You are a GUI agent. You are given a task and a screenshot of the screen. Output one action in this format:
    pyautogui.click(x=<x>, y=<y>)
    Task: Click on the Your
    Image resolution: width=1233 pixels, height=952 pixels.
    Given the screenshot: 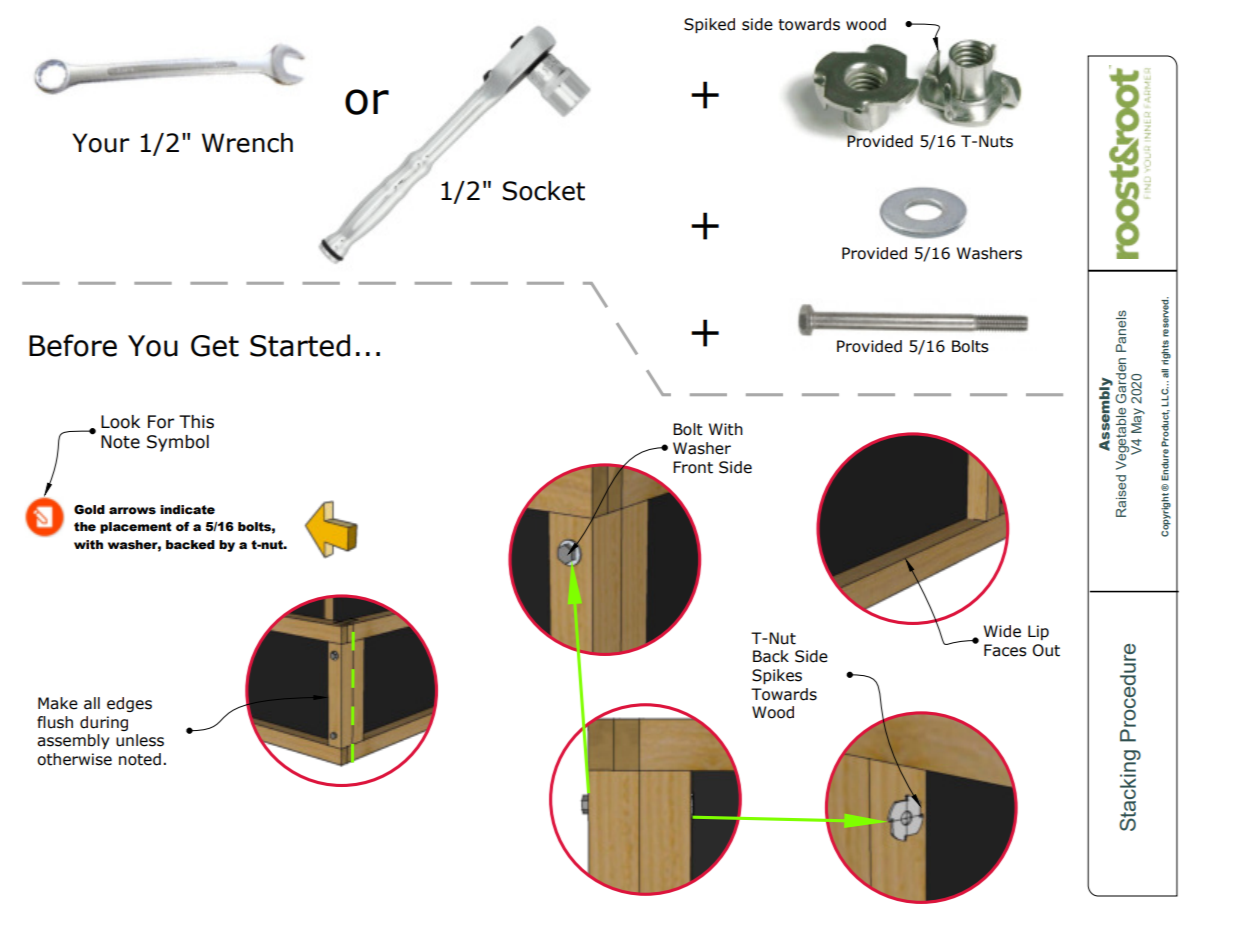 What is the action you would take?
    pyautogui.click(x=100, y=143)
